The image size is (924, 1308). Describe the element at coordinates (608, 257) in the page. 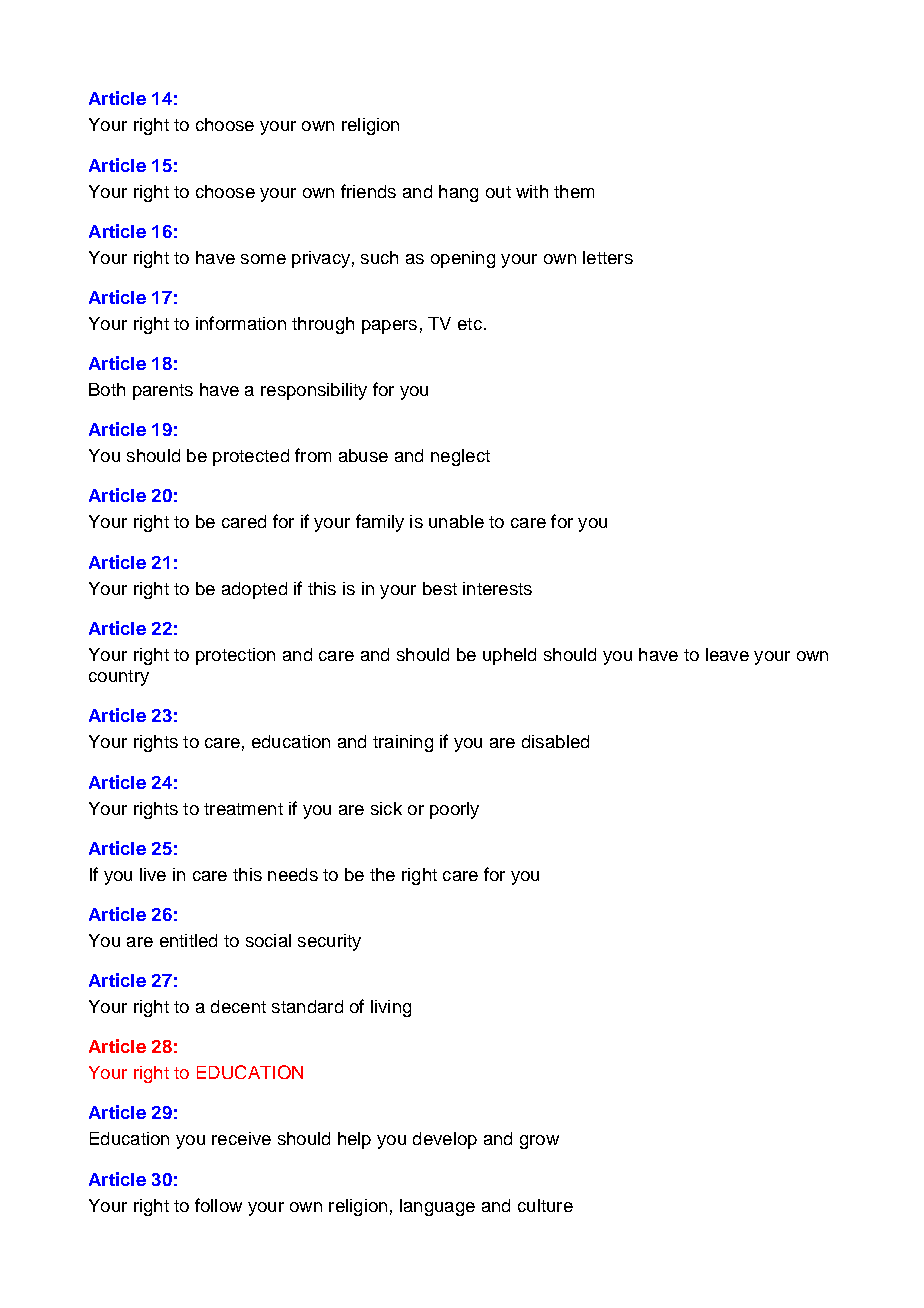

I see `letters` at that location.
